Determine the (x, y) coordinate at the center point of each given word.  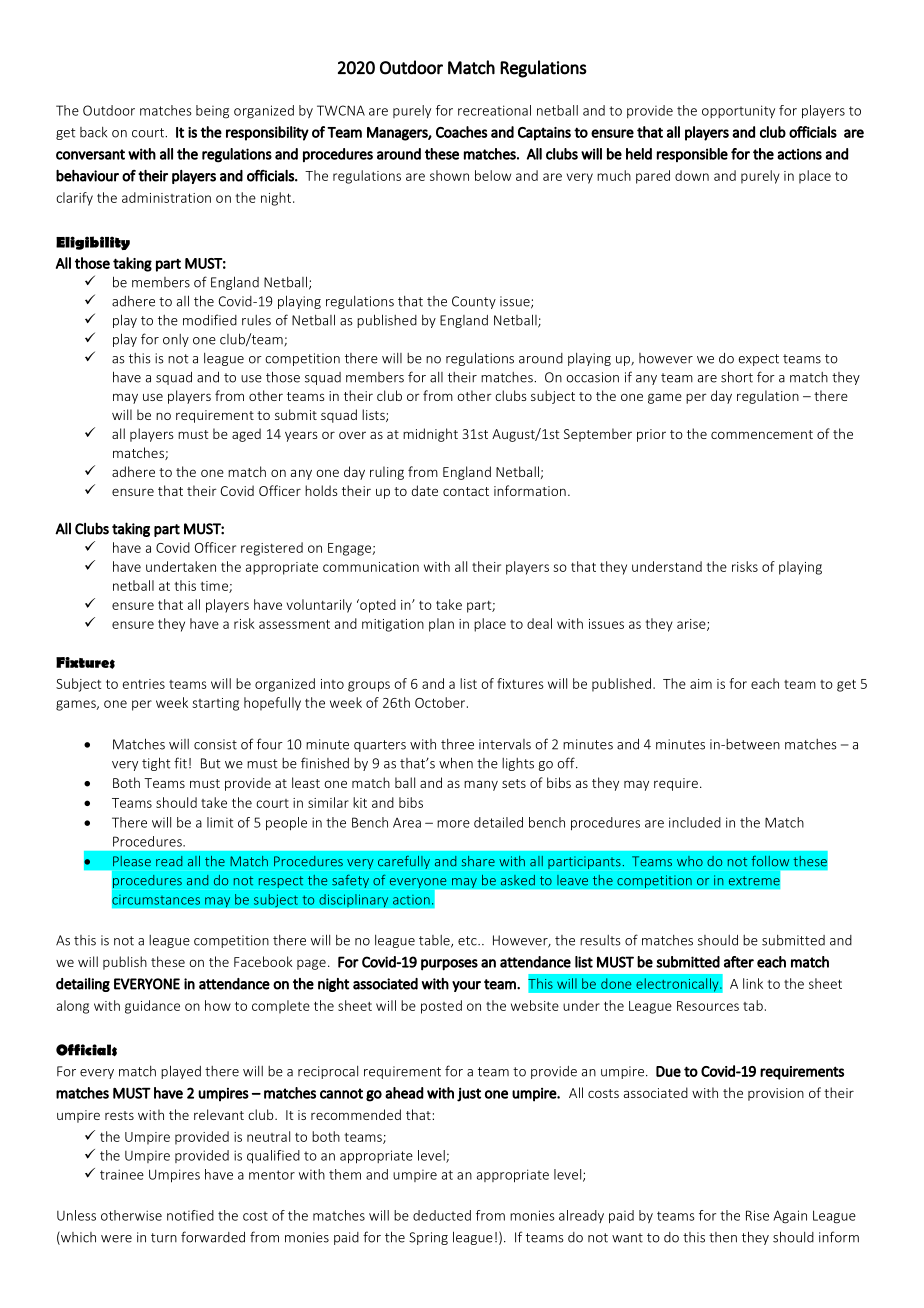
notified (190, 1215)
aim (701, 684)
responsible (692, 155)
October (441, 702)
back (93, 132)
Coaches (462, 132)
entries (144, 684)
